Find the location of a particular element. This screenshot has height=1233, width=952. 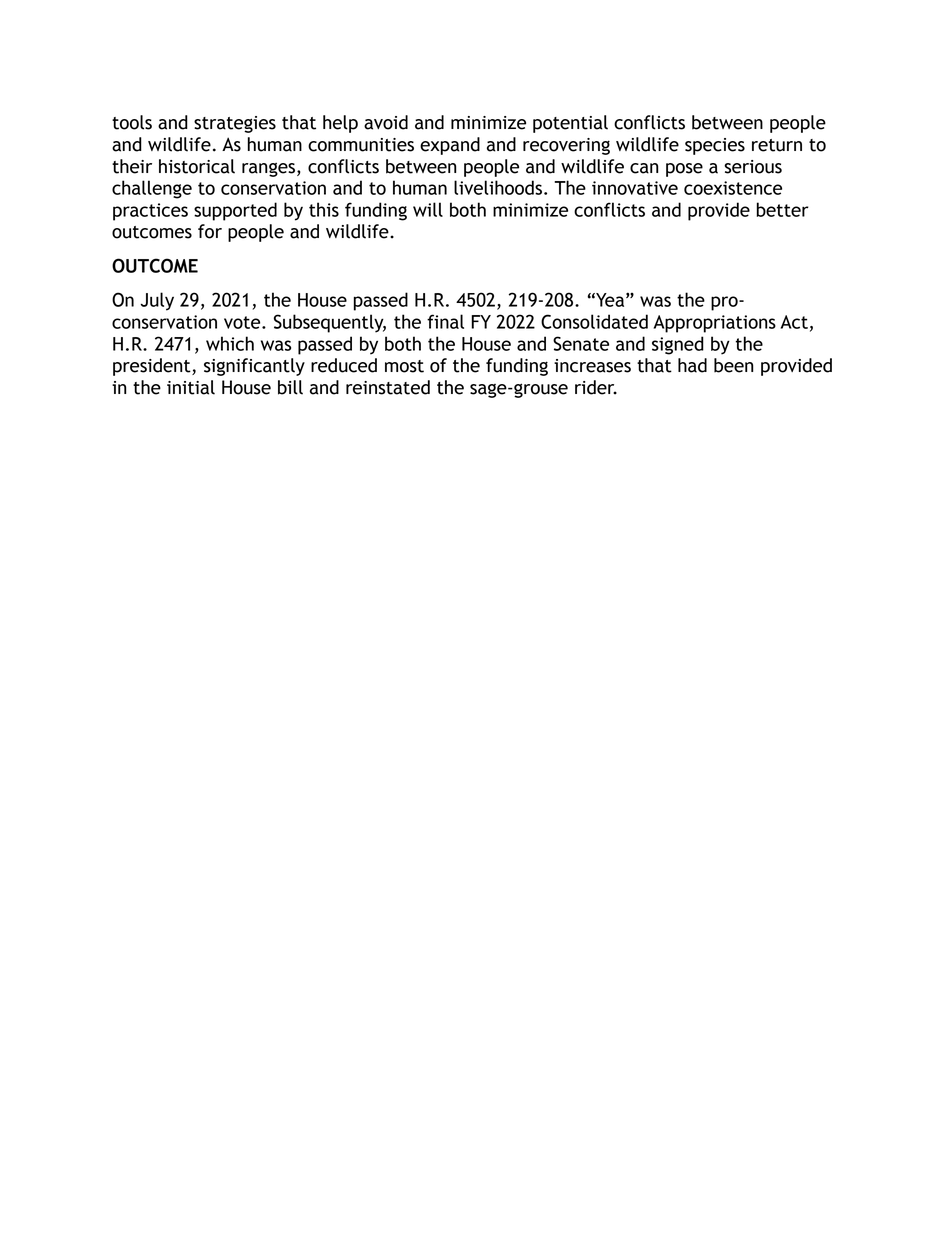

initial is located at coordinates (191, 387).
